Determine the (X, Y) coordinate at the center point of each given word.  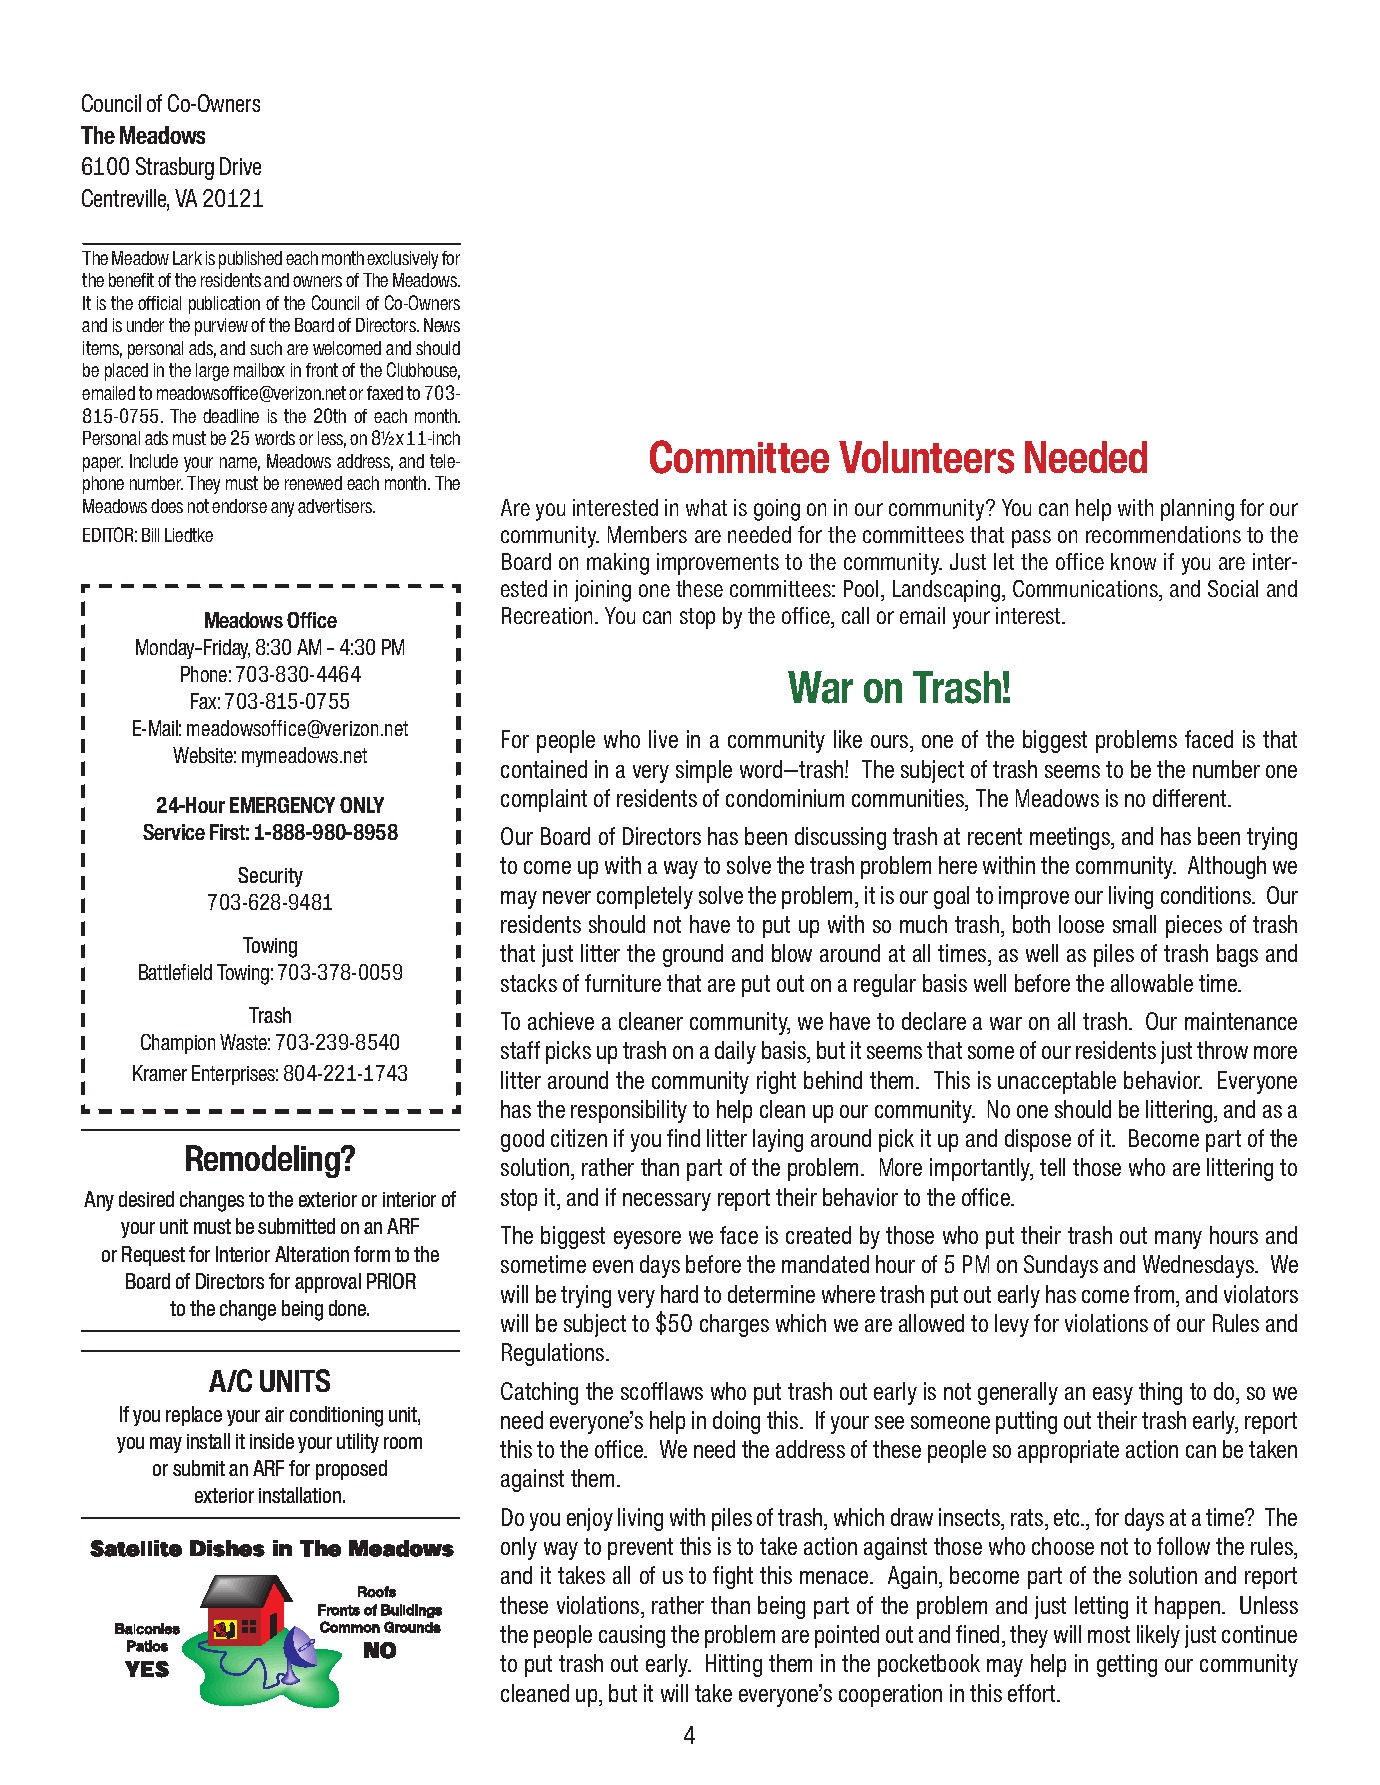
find (683, 1138)
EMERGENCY (282, 805)
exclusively (402, 260)
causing (632, 1636)
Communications (1087, 590)
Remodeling (264, 1161)
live (663, 739)
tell (1052, 1167)
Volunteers (926, 457)
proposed (351, 1470)
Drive (240, 166)
